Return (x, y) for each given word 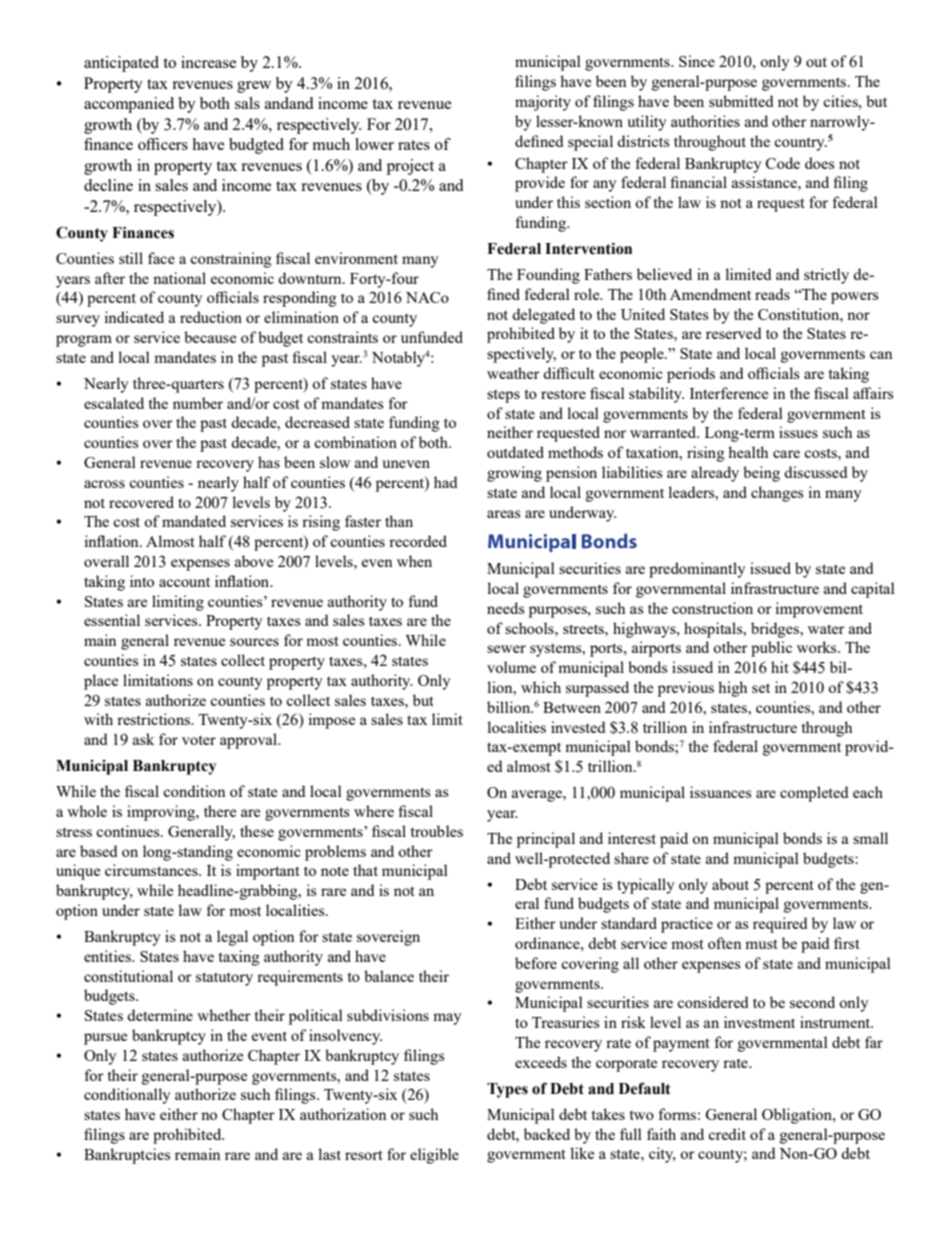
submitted (741, 101)
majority (543, 103)
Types (507, 1090)
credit (727, 1134)
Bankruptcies (127, 1156)
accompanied (129, 105)
